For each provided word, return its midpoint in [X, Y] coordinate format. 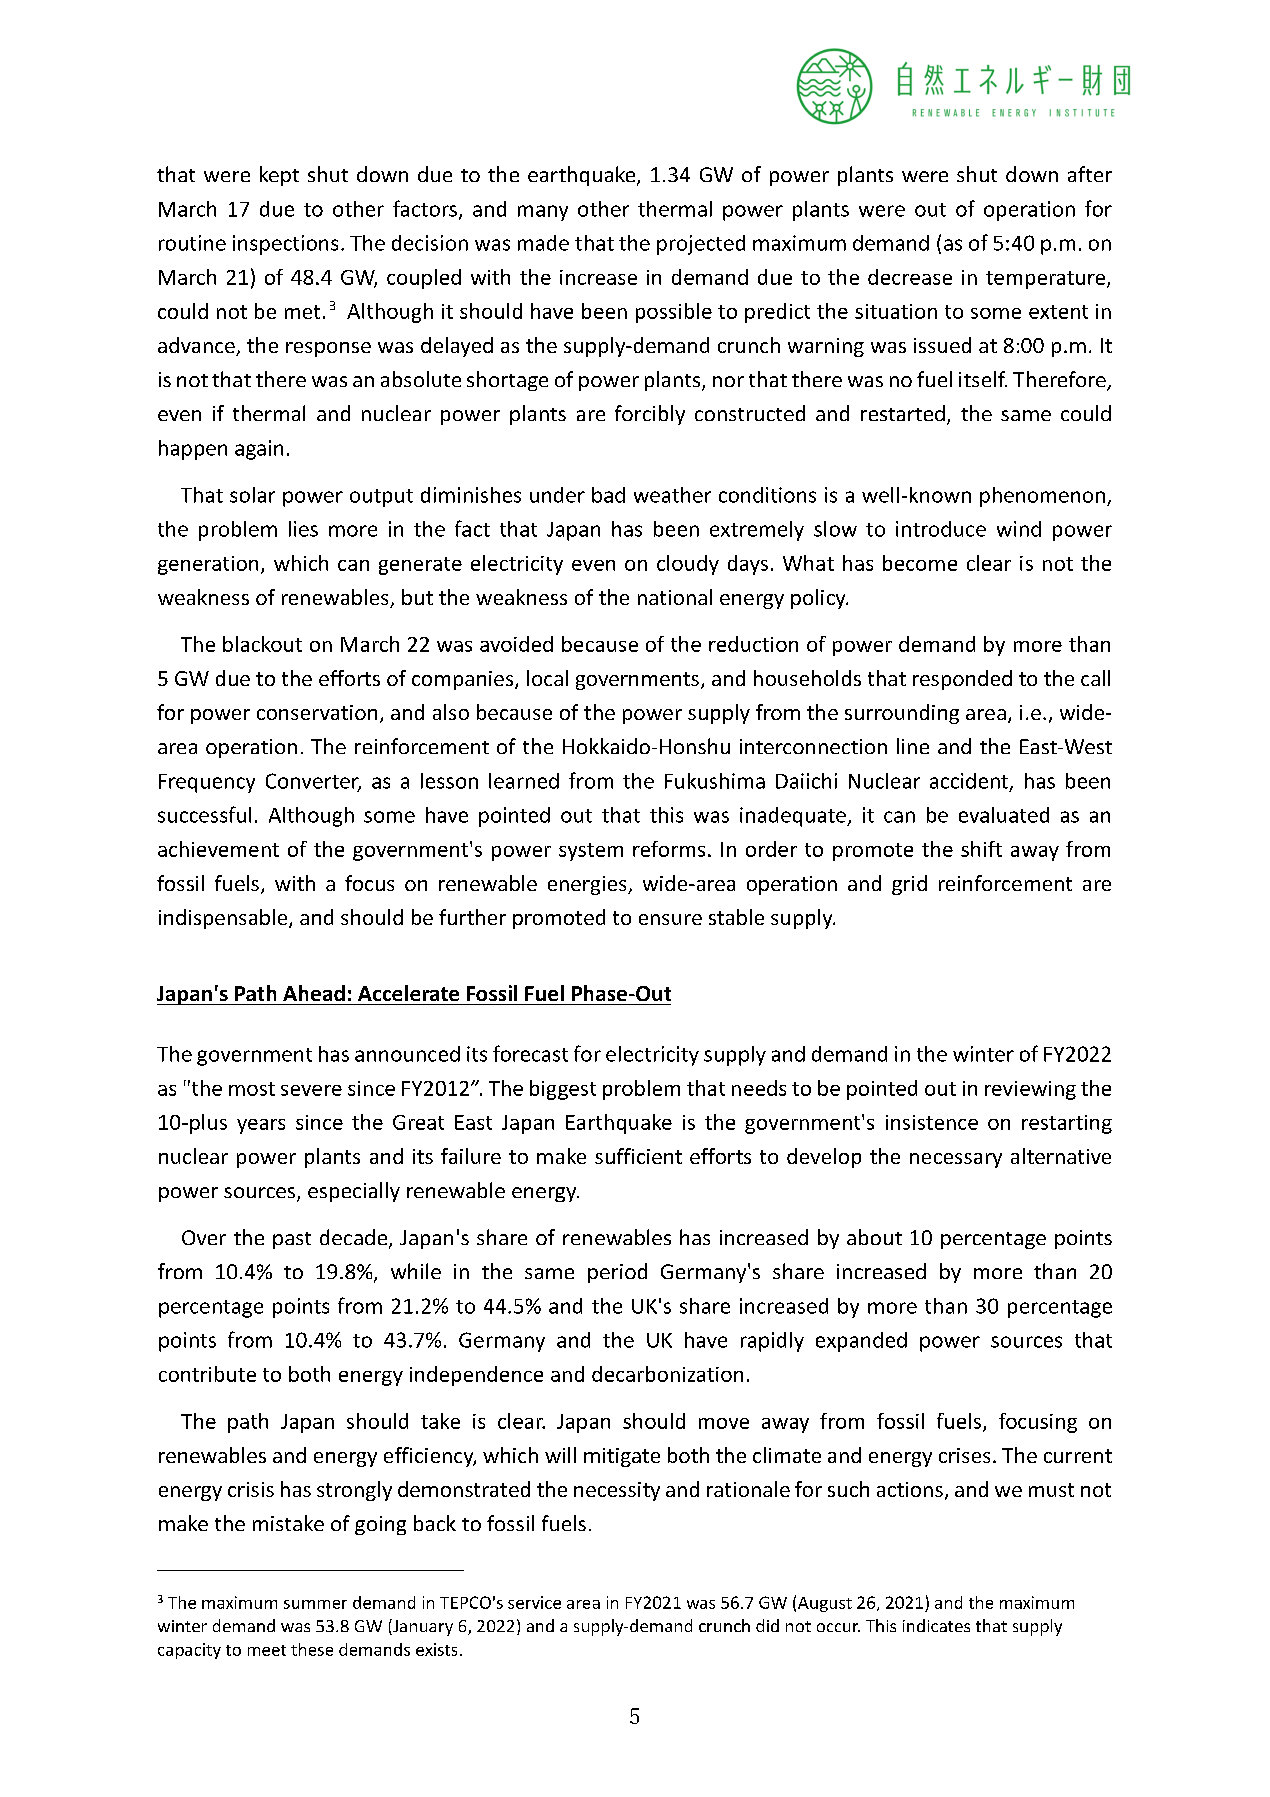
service [534, 1602]
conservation [317, 712]
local [547, 678]
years [261, 1126]
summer [315, 1604]
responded [962, 680]
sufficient [638, 1156]
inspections [285, 245]
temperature [1045, 280]
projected [701, 245]
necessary [956, 1160]
